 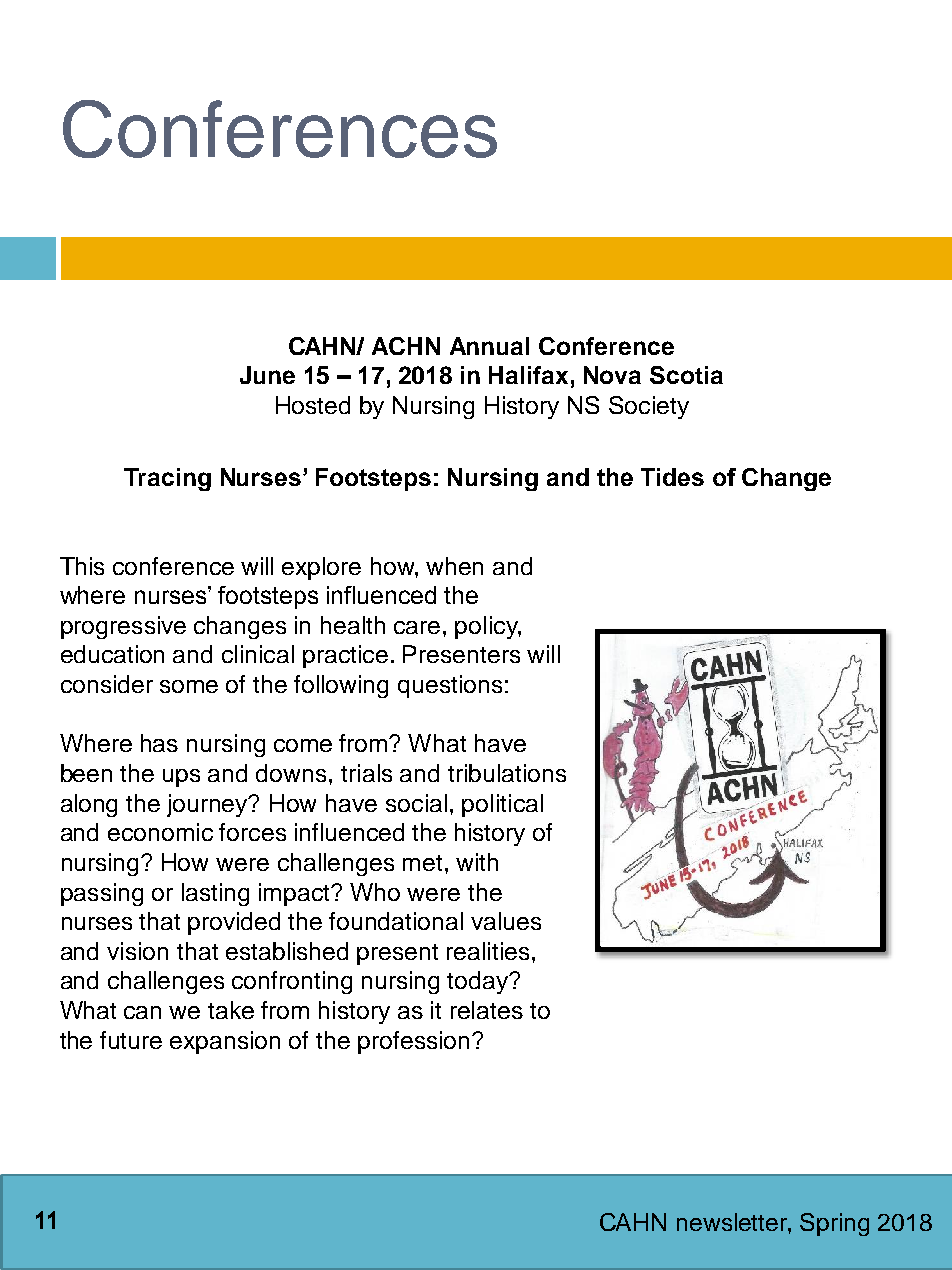 What do you see at coordinates (489, 346) in the screenshot?
I see `Annual` at bounding box center [489, 346].
